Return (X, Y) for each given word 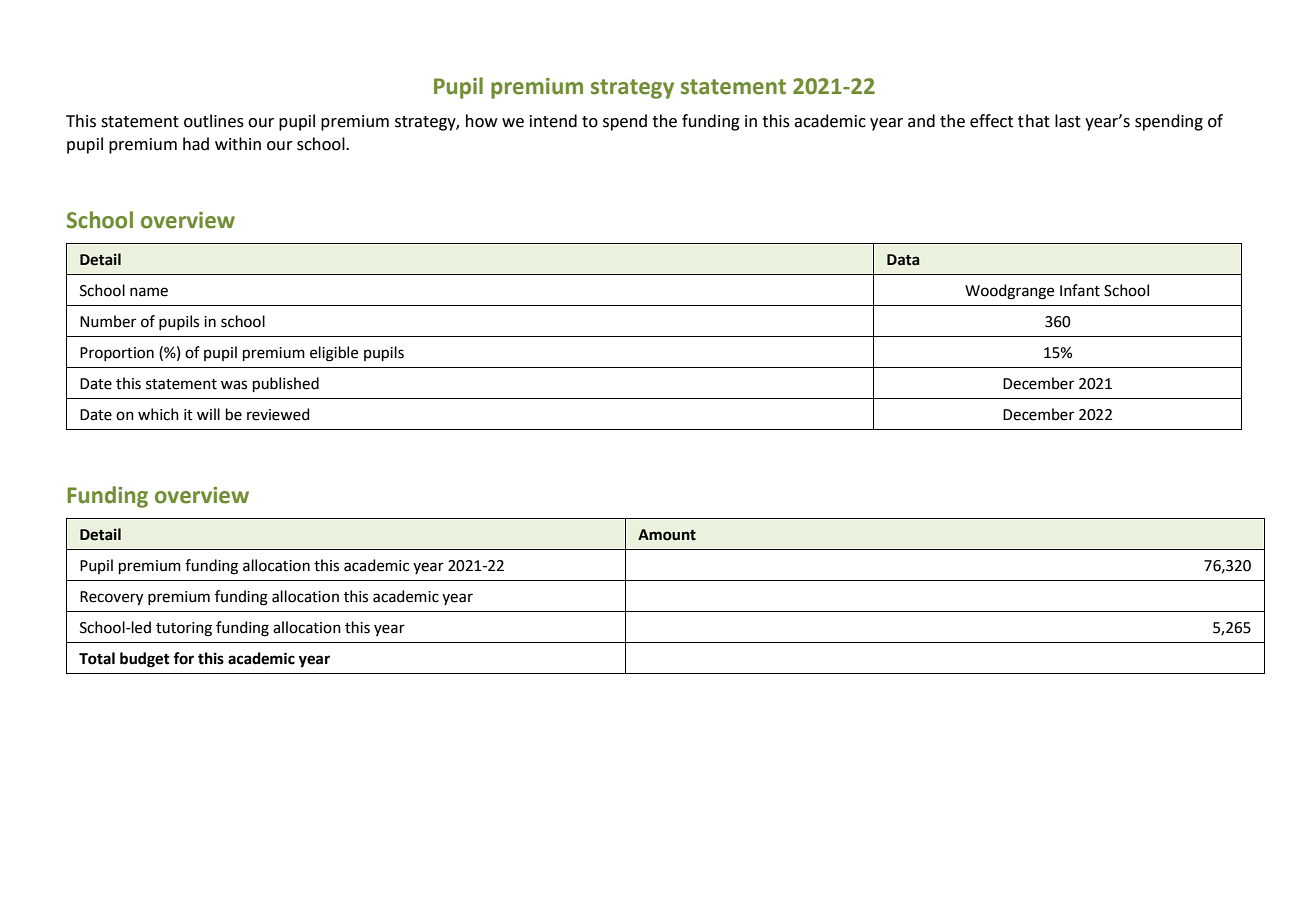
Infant (1080, 290)
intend (553, 121)
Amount (667, 535)
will (208, 414)
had (196, 144)
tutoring (184, 629)
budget (145, 660)
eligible (334, 354)
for (183, 658)
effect (991, 121)
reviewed (278, 414)
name (149, 292)
